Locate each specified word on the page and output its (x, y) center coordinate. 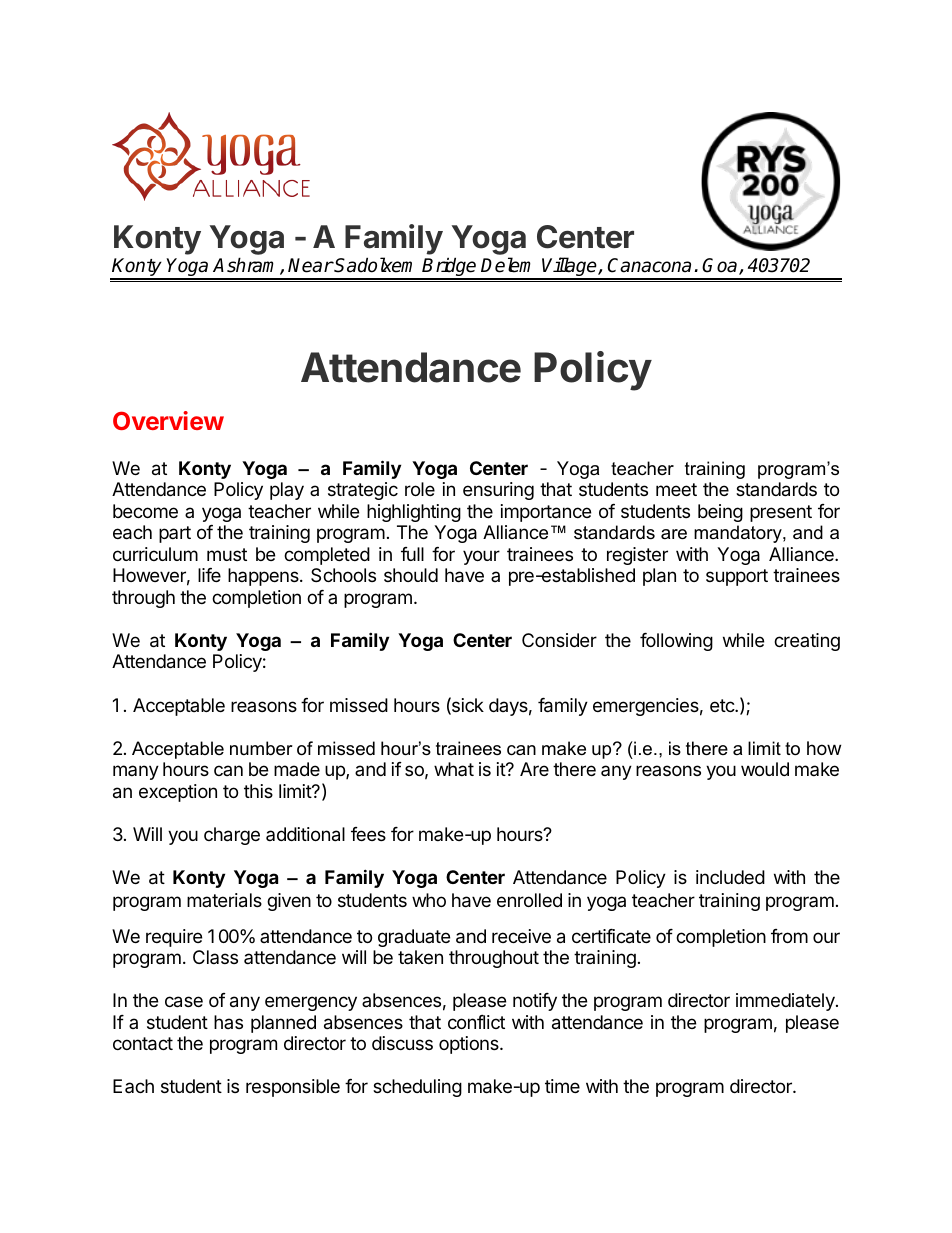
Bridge (450, 268)
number (261, 748)
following (676, 642)
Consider (559, 640)
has (228, 1022)
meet (676, 489)
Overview (168, 420)
